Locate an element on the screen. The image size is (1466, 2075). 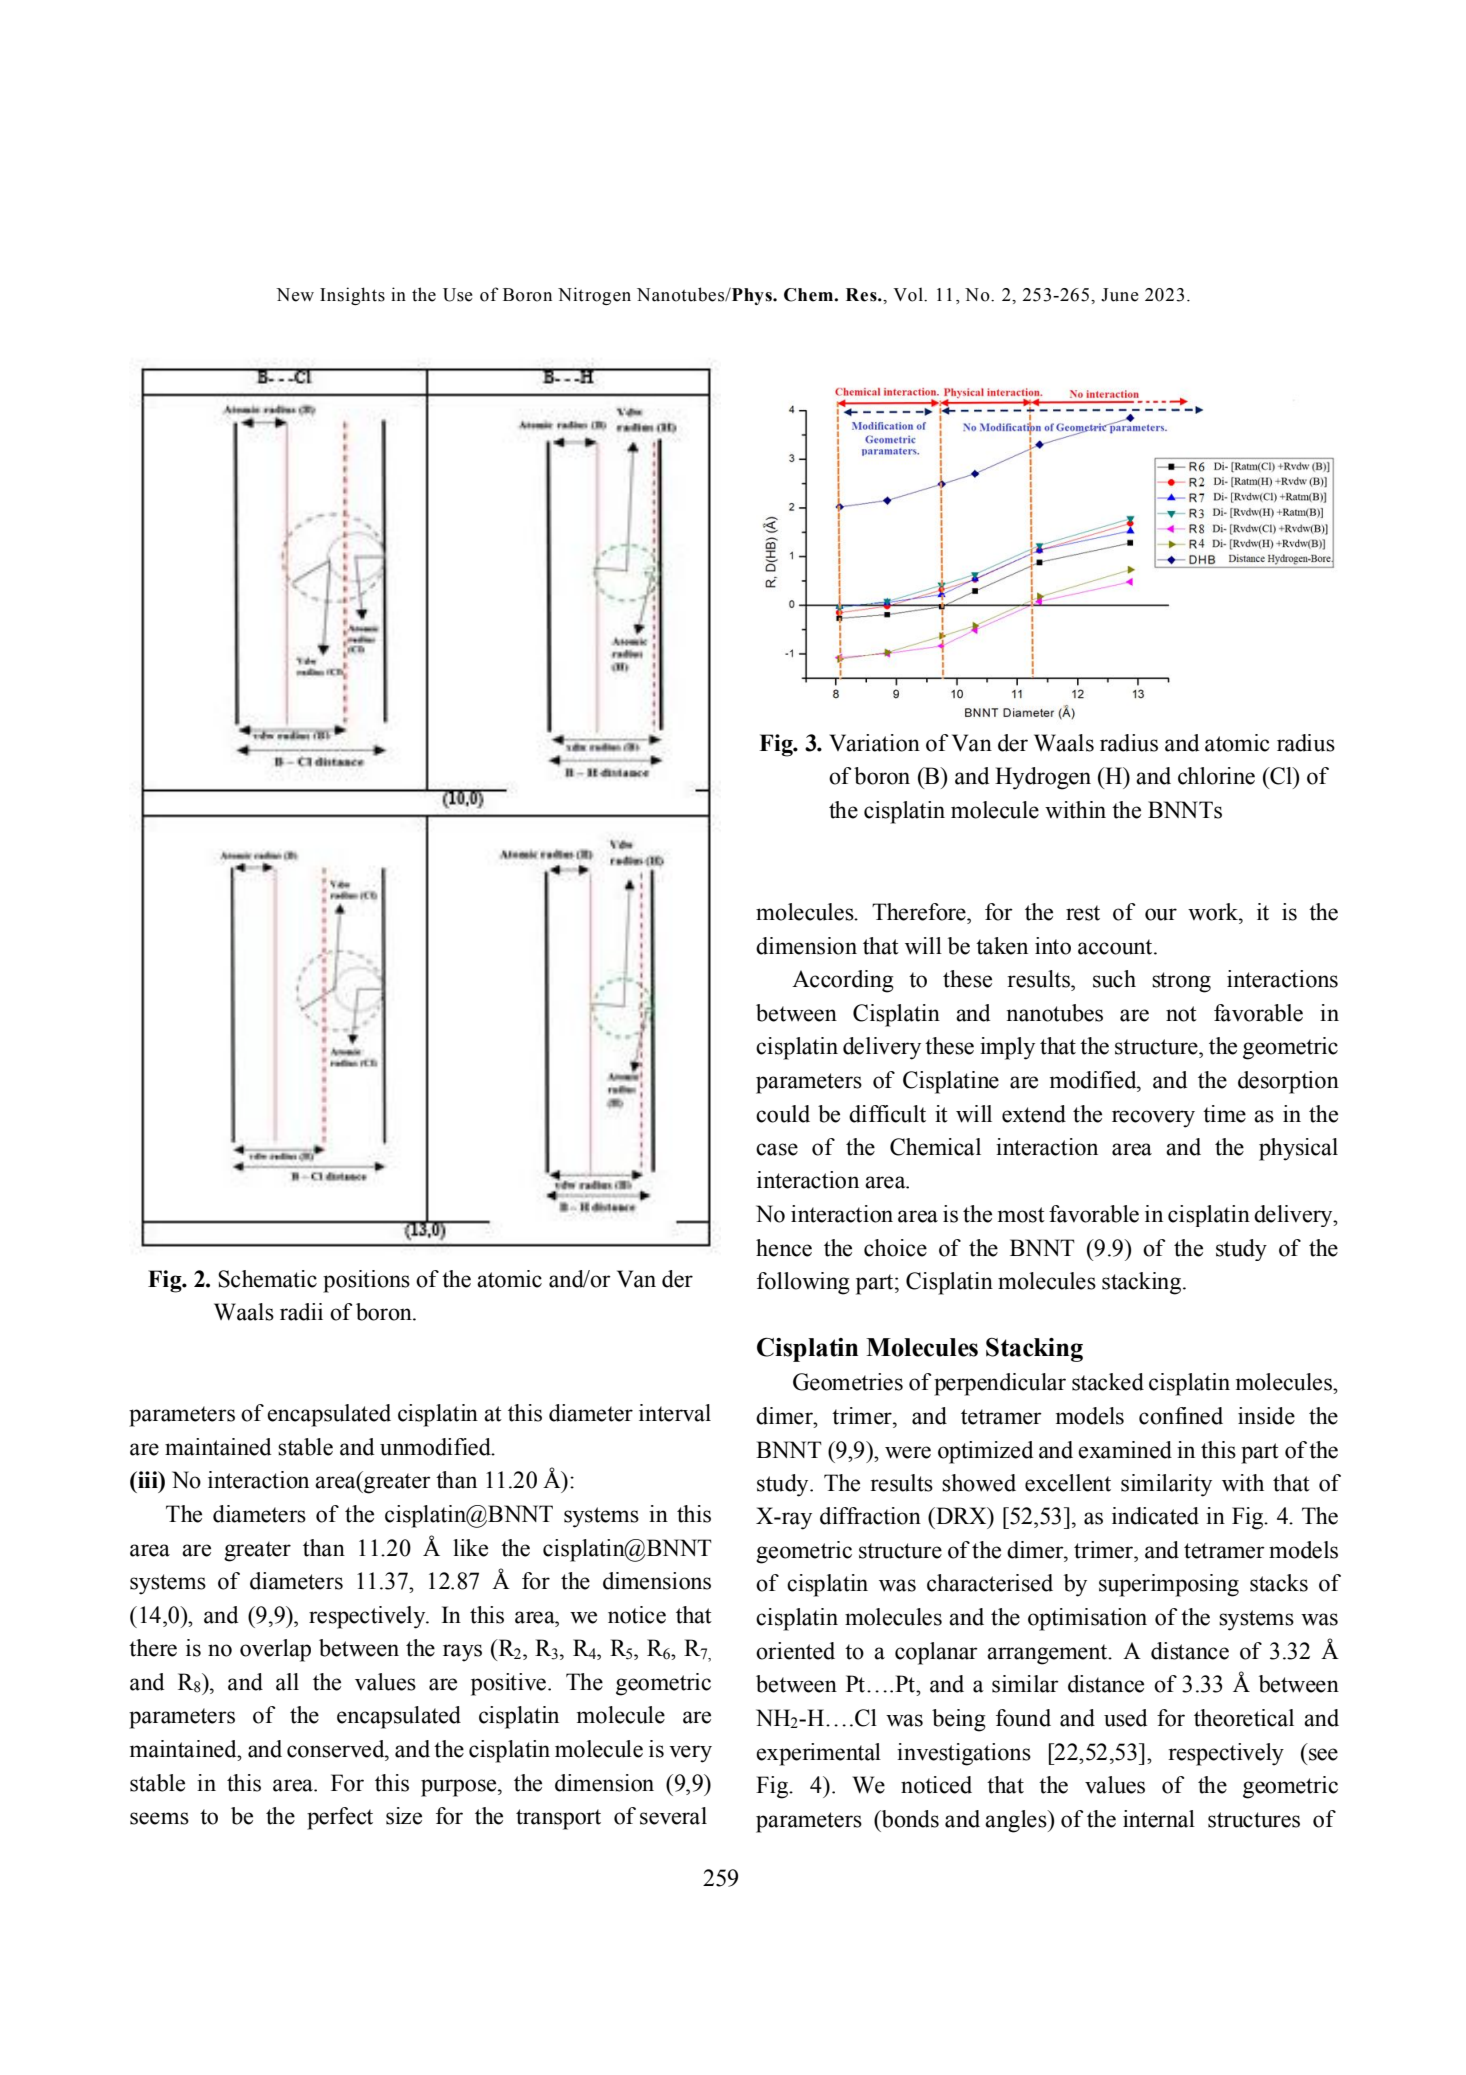
New is located at coordinates (295, 295).
